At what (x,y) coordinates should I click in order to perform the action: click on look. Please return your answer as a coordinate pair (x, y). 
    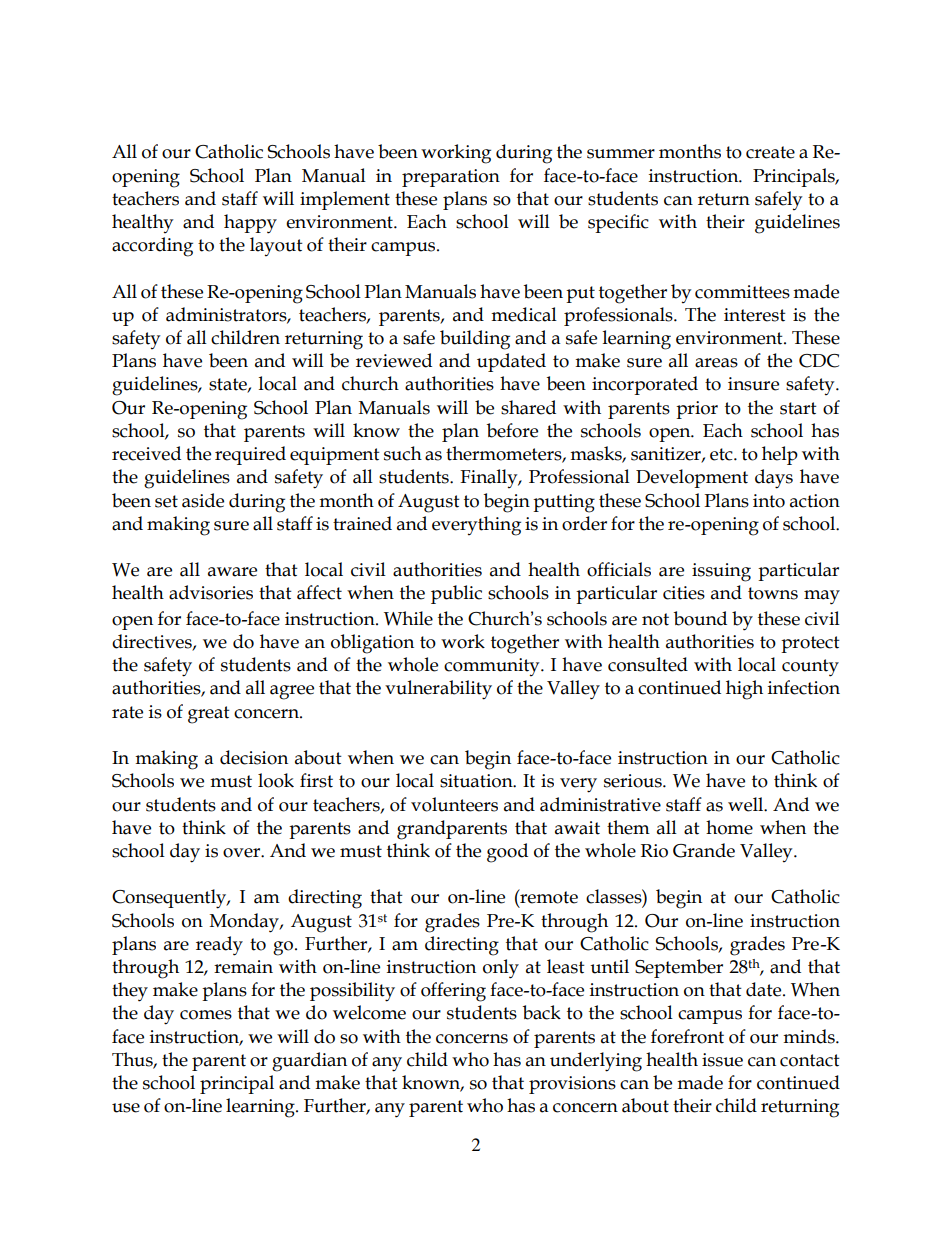
    Looking at the image, I should click on (276, 780).
